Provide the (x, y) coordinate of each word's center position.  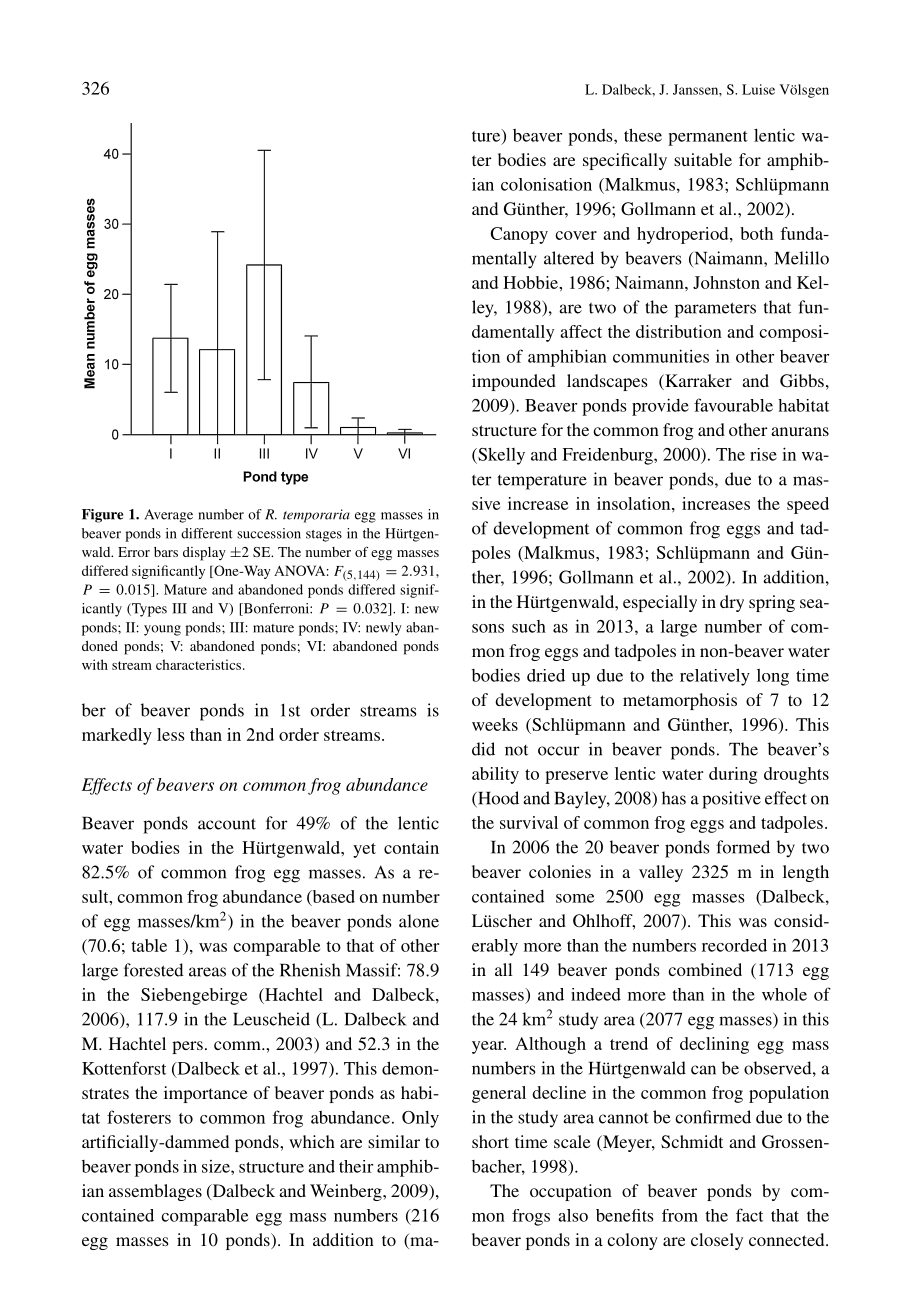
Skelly (500, 456)
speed (808, 505)
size (217, 1166)
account (227, 824)
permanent (708, 138)
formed (743, 847)
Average (168, 516)
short (490, 1141)
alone (419, 921)
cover (576, 235)
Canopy (519, 235)
